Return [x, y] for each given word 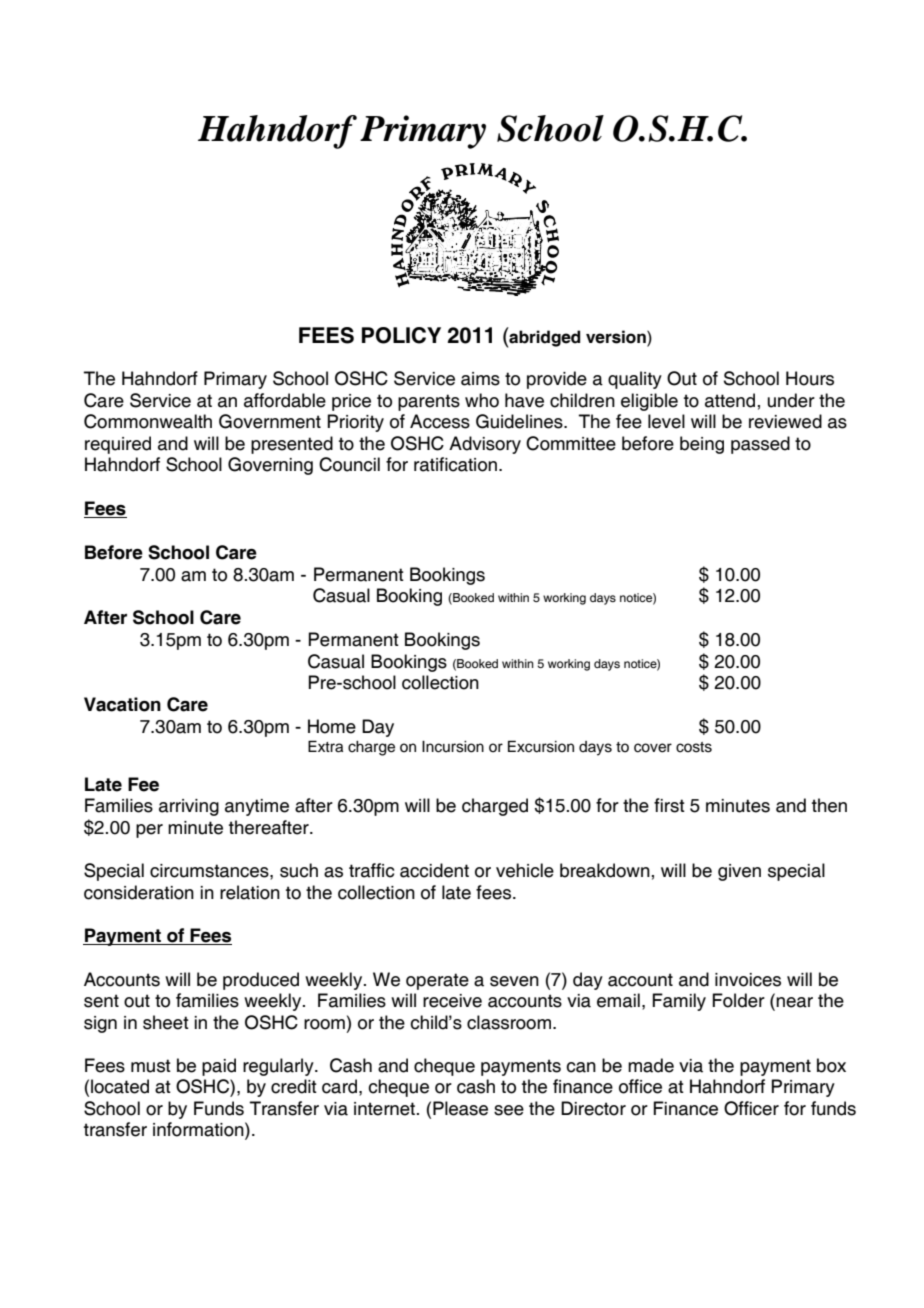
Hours [810, 378]
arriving [189, 807]
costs [694, 747]
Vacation [122, 704]
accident [434, 870]
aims [480, 379]
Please [460, 1108]
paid [219, 1067]
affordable [285, 400]
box [831, 1065]
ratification [455, 464]
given [739, 872]
